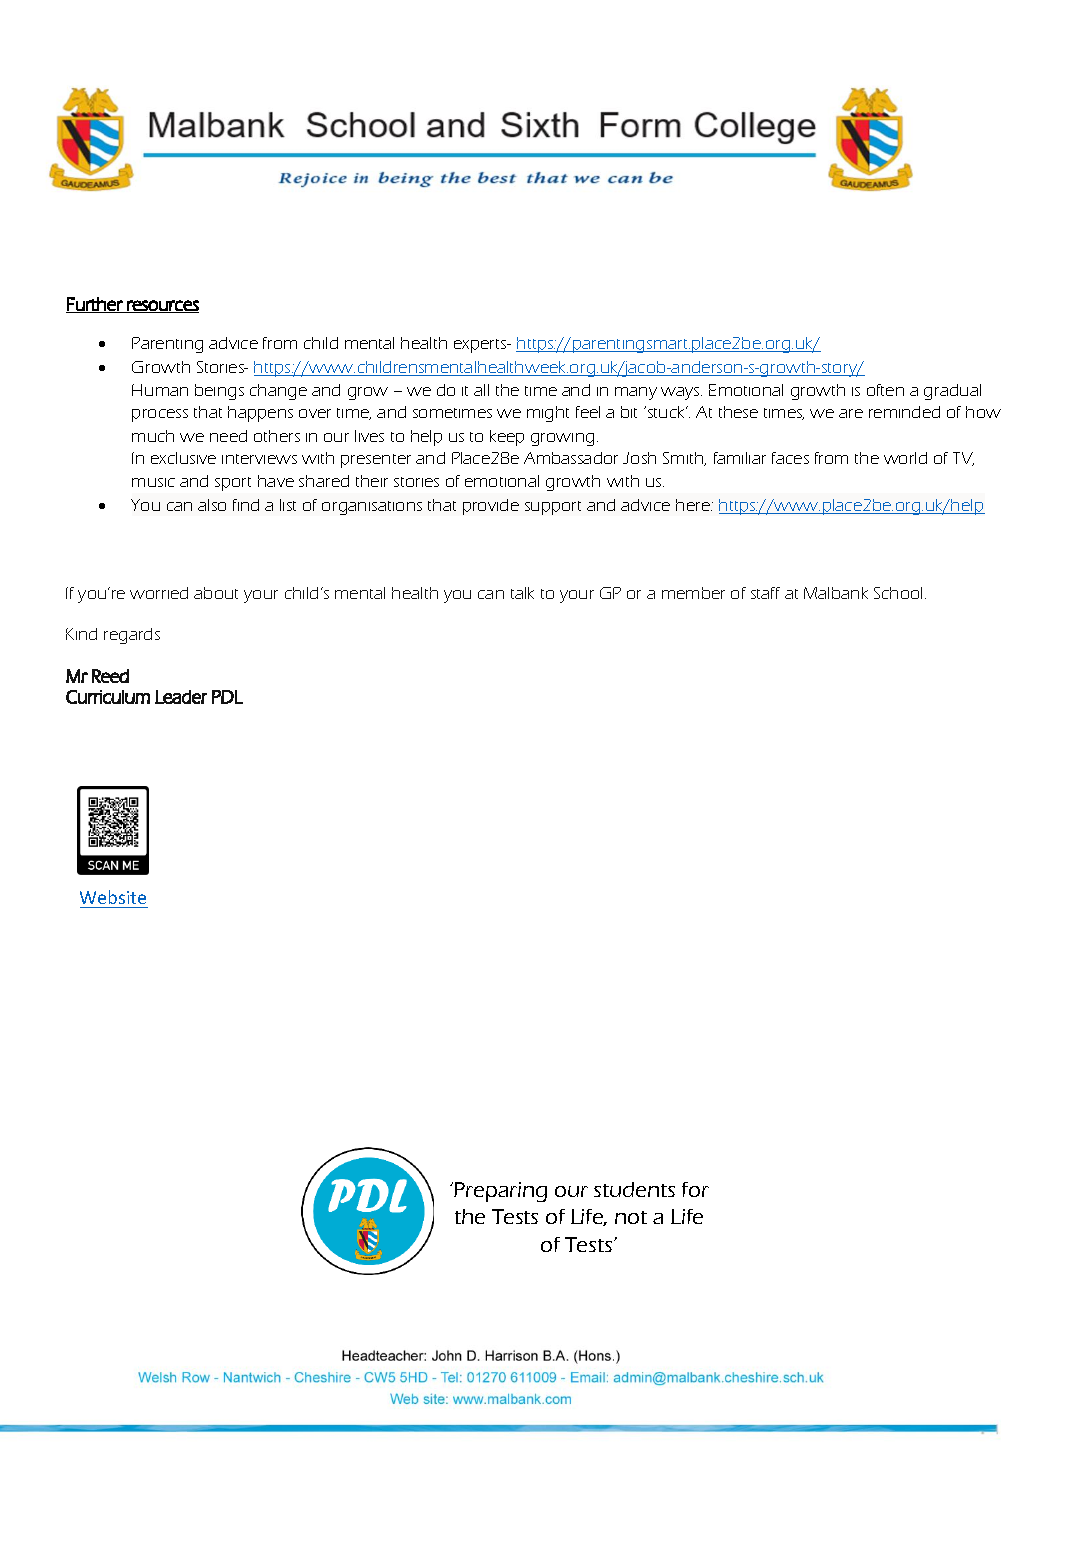 This document has width=1091, height=1543. What do you see at coordinates (900, 593) in the document?
I see `School` at bounding box center [900, 593].
